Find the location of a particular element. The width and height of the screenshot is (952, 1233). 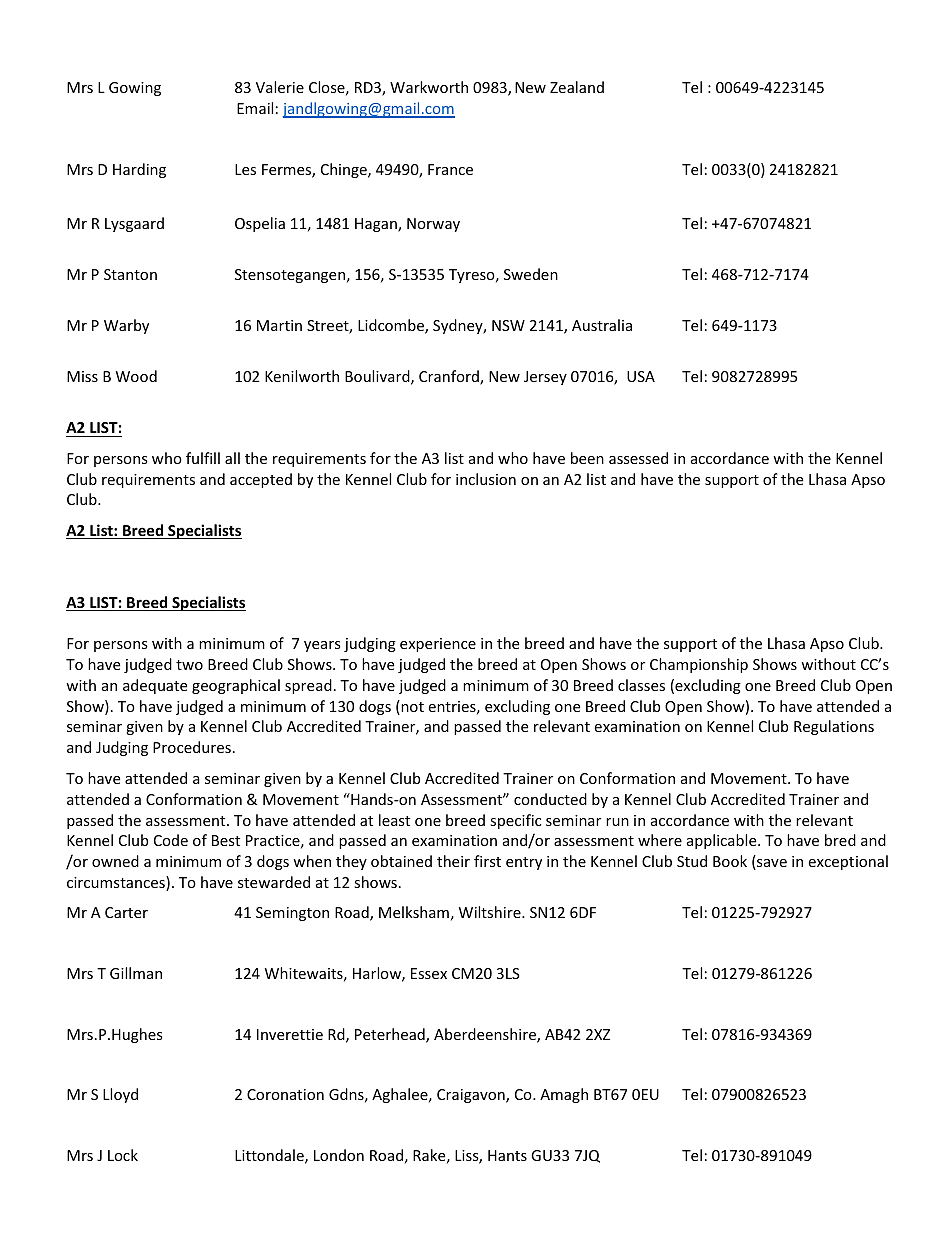

Zealand is located at coordinates (577, 87).
